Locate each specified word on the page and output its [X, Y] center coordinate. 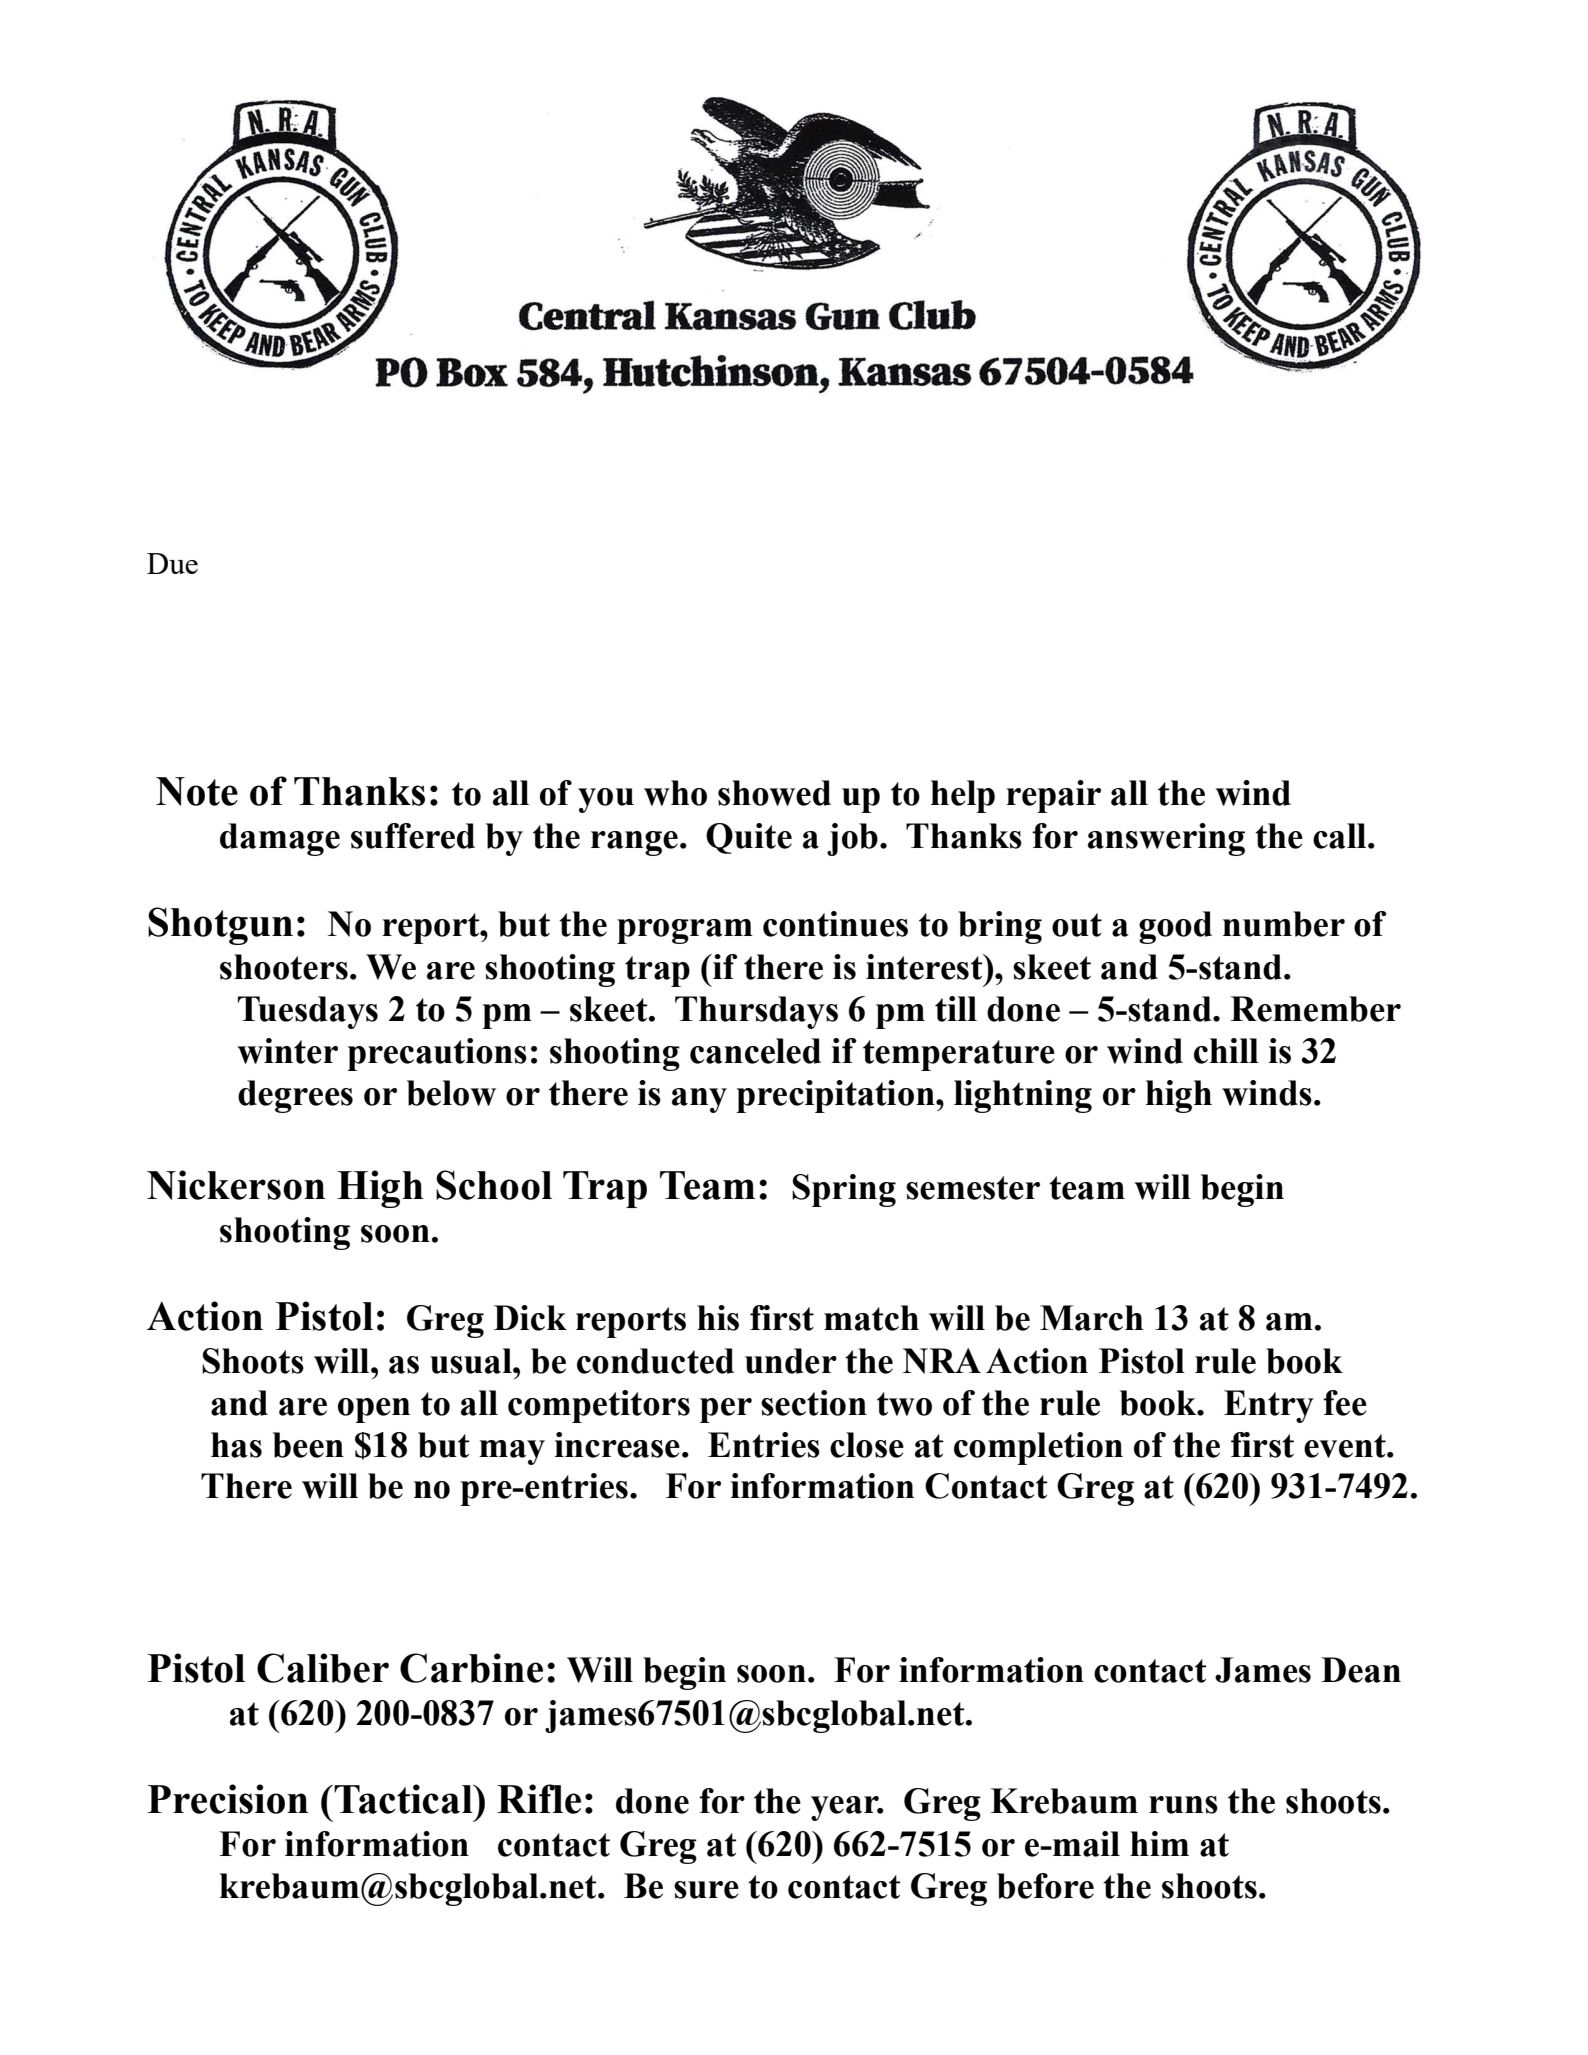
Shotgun [220, 926]
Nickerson [236, 1185]
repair [1053, 796]
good [1175, 927]
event [1346, 1446]
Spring [844, 1190]
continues [835, 924]
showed [774, 793]
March [1091, 1318]
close [867, 1445]
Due [172, 563]
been [308, 1445]
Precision [227, 1799]
